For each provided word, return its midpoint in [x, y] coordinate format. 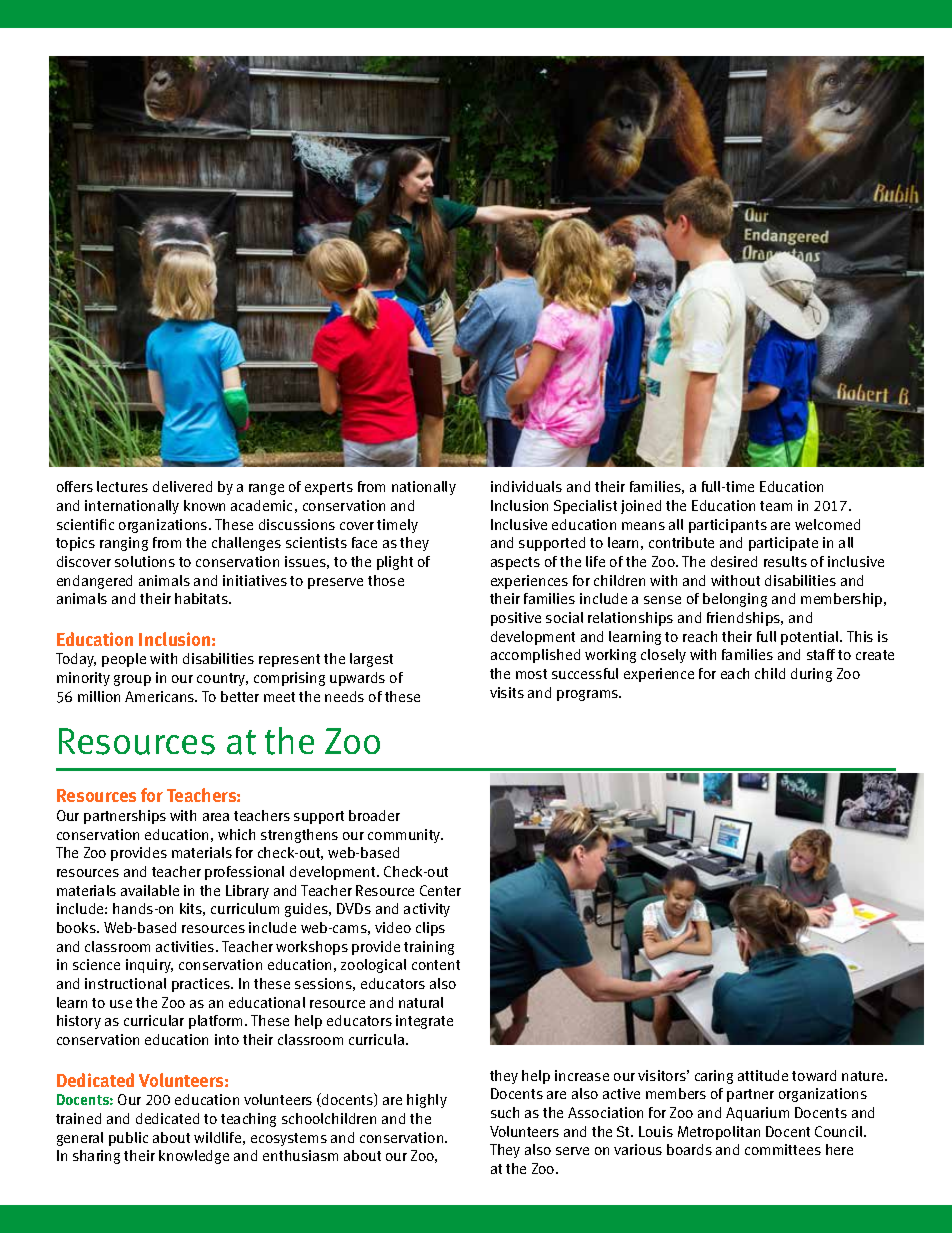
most [531, 674]
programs [589, 695]
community [405, 836]
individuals [526, 486]
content [436, 965]
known [204, 505]
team [776, 506]
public [128, 1139]
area [216, 817]
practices [202, 985]
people [124, 660]
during [811, 675]
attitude [763, 1075]
